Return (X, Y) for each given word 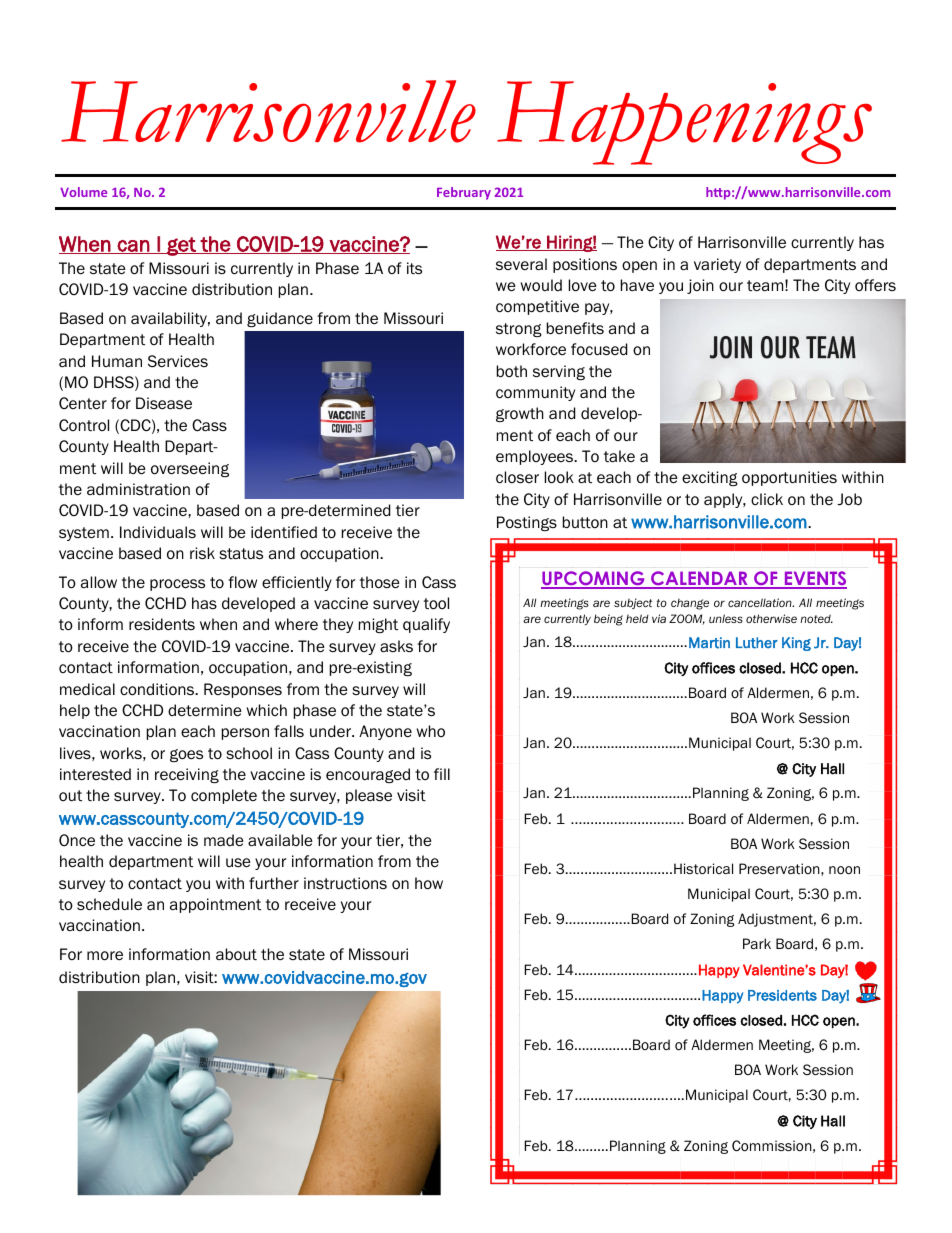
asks (396, 646)
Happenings (684, 123)
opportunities (789, 478)
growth (520, 414)
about (236, 954)
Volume (83, 192)
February (464, 193)
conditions (158, 689)
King (796, 644)
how (429, 883)
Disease (164, 403)
